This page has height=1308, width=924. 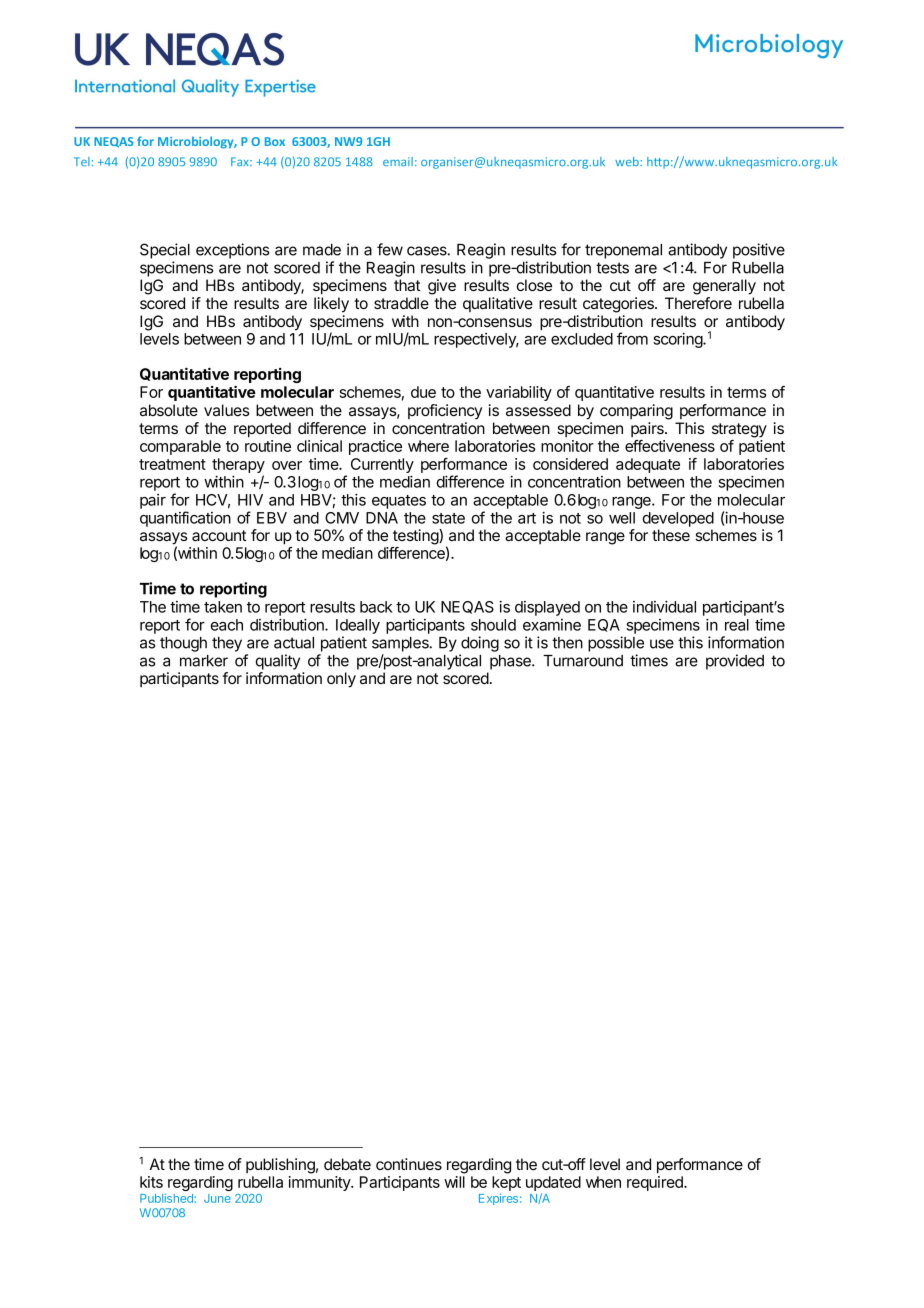 I want to click on marker, so click(x=204, y=661).
